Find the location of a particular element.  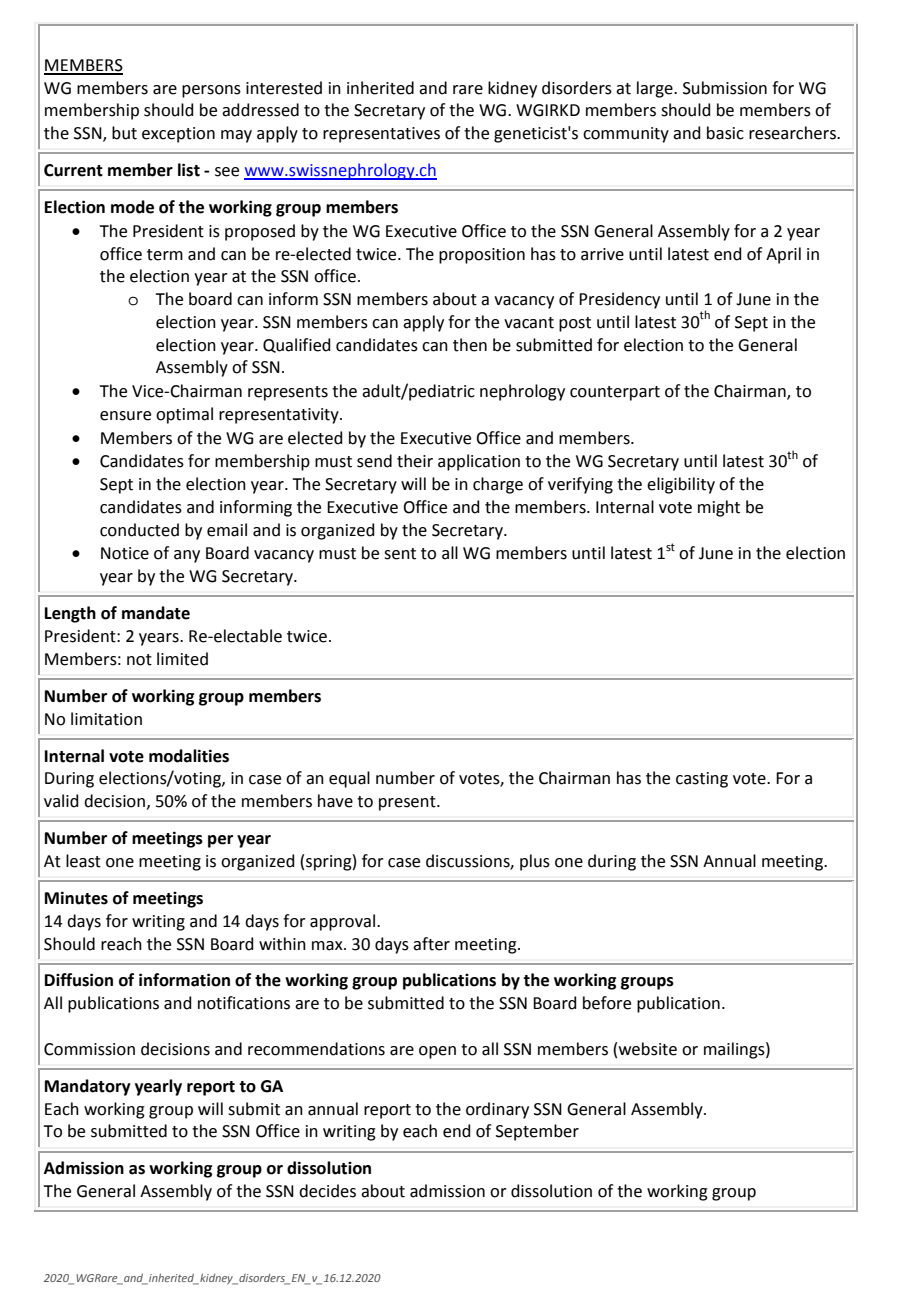

interested is located at coordinates (284, 88).
